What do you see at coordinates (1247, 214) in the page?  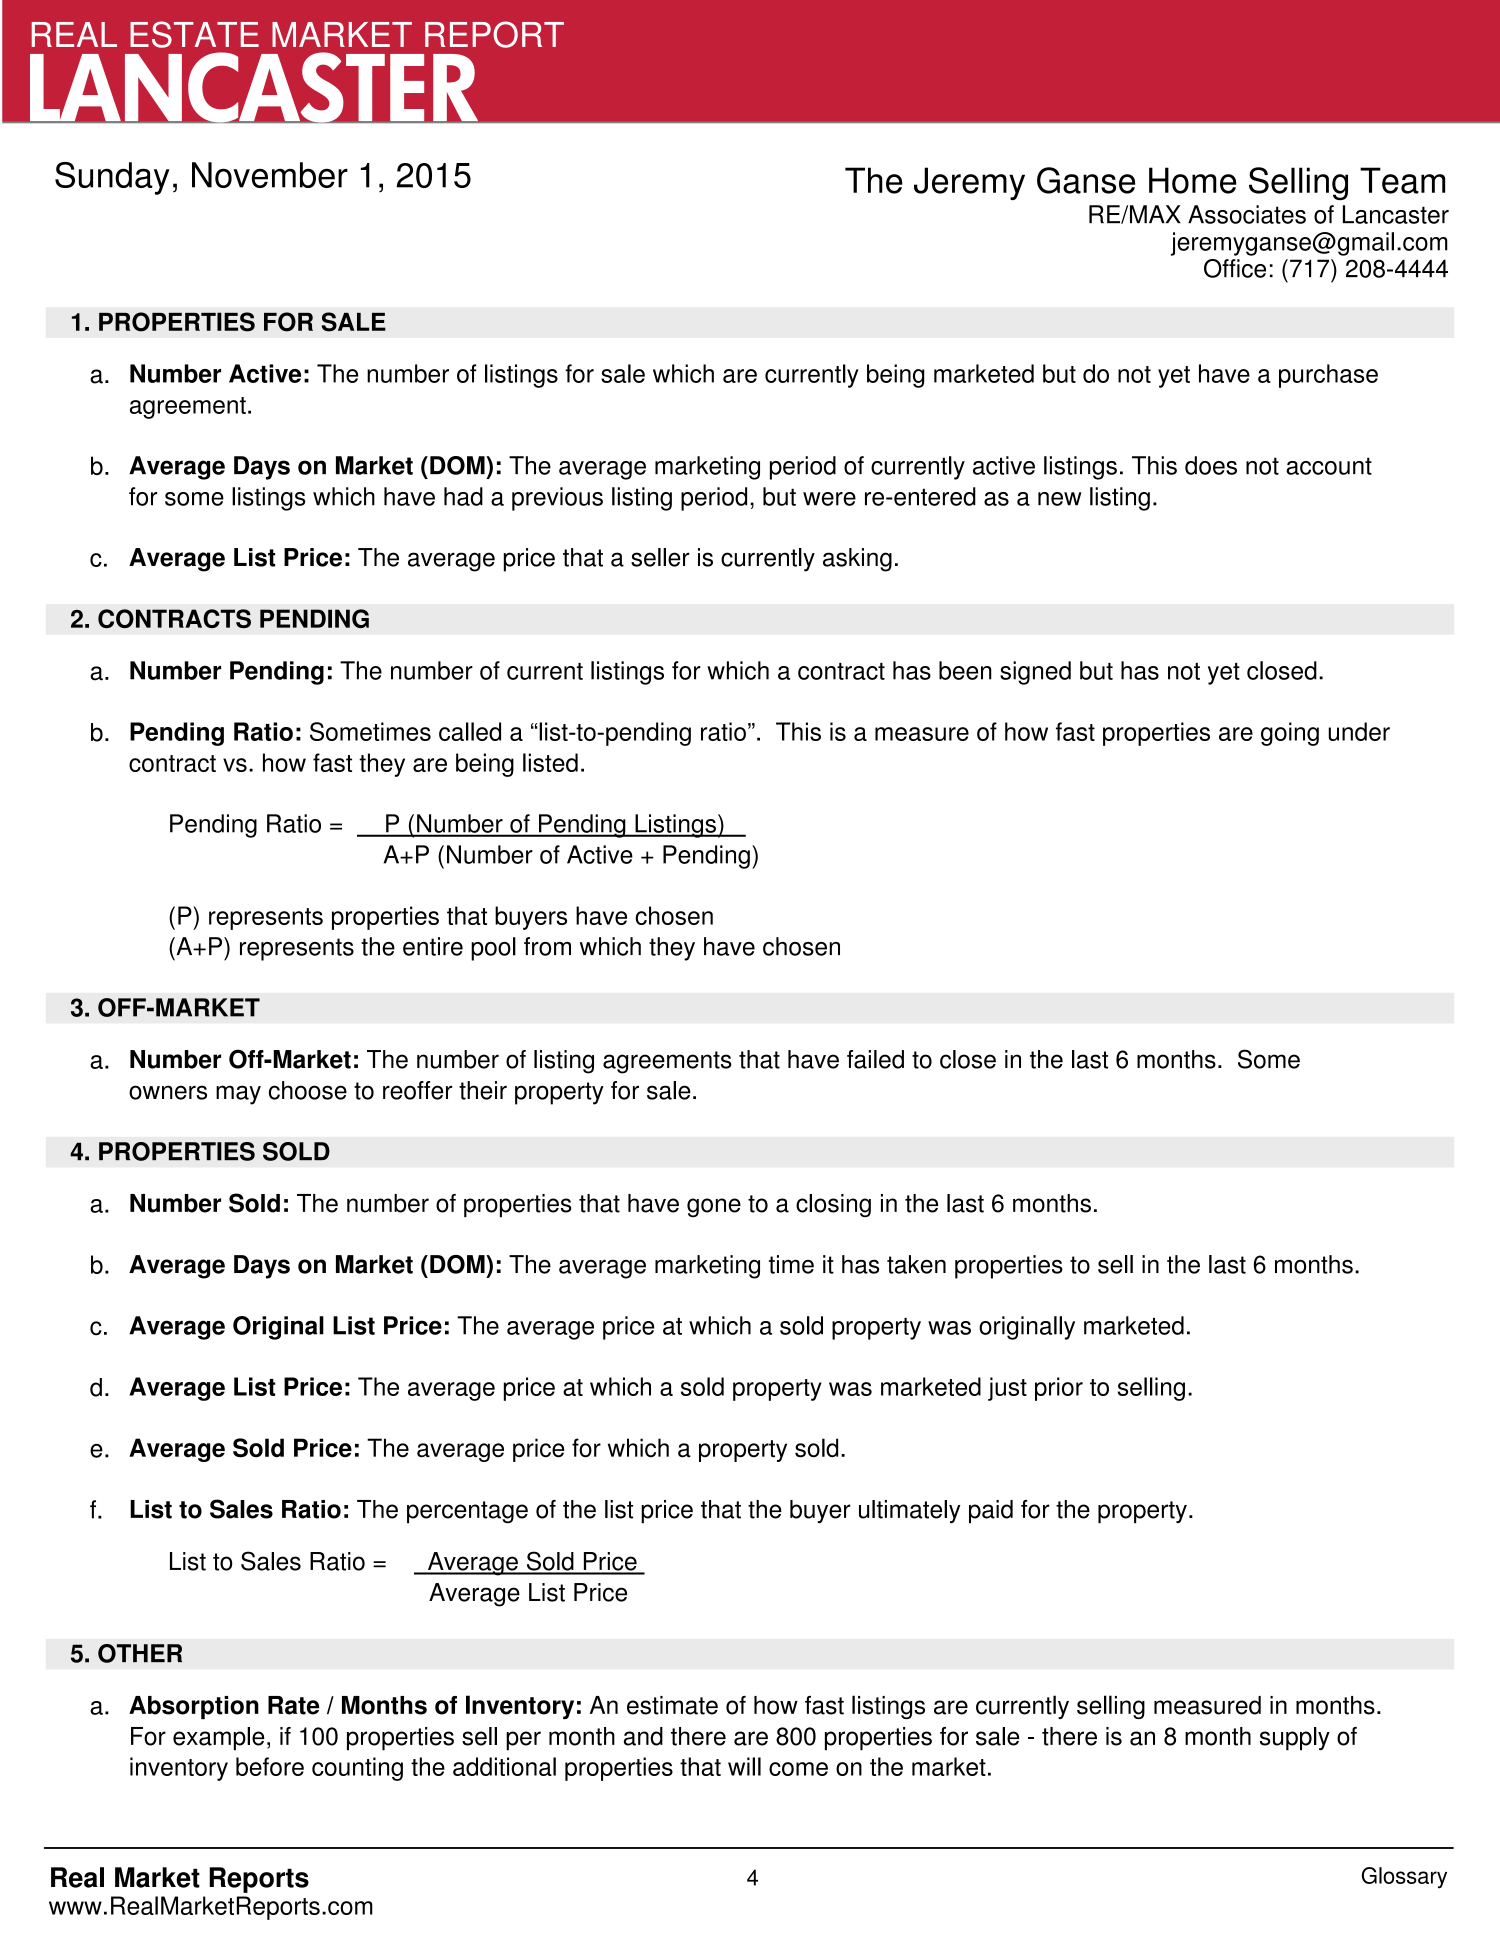 I see `Associates` at bounding box center [1247, 214].
